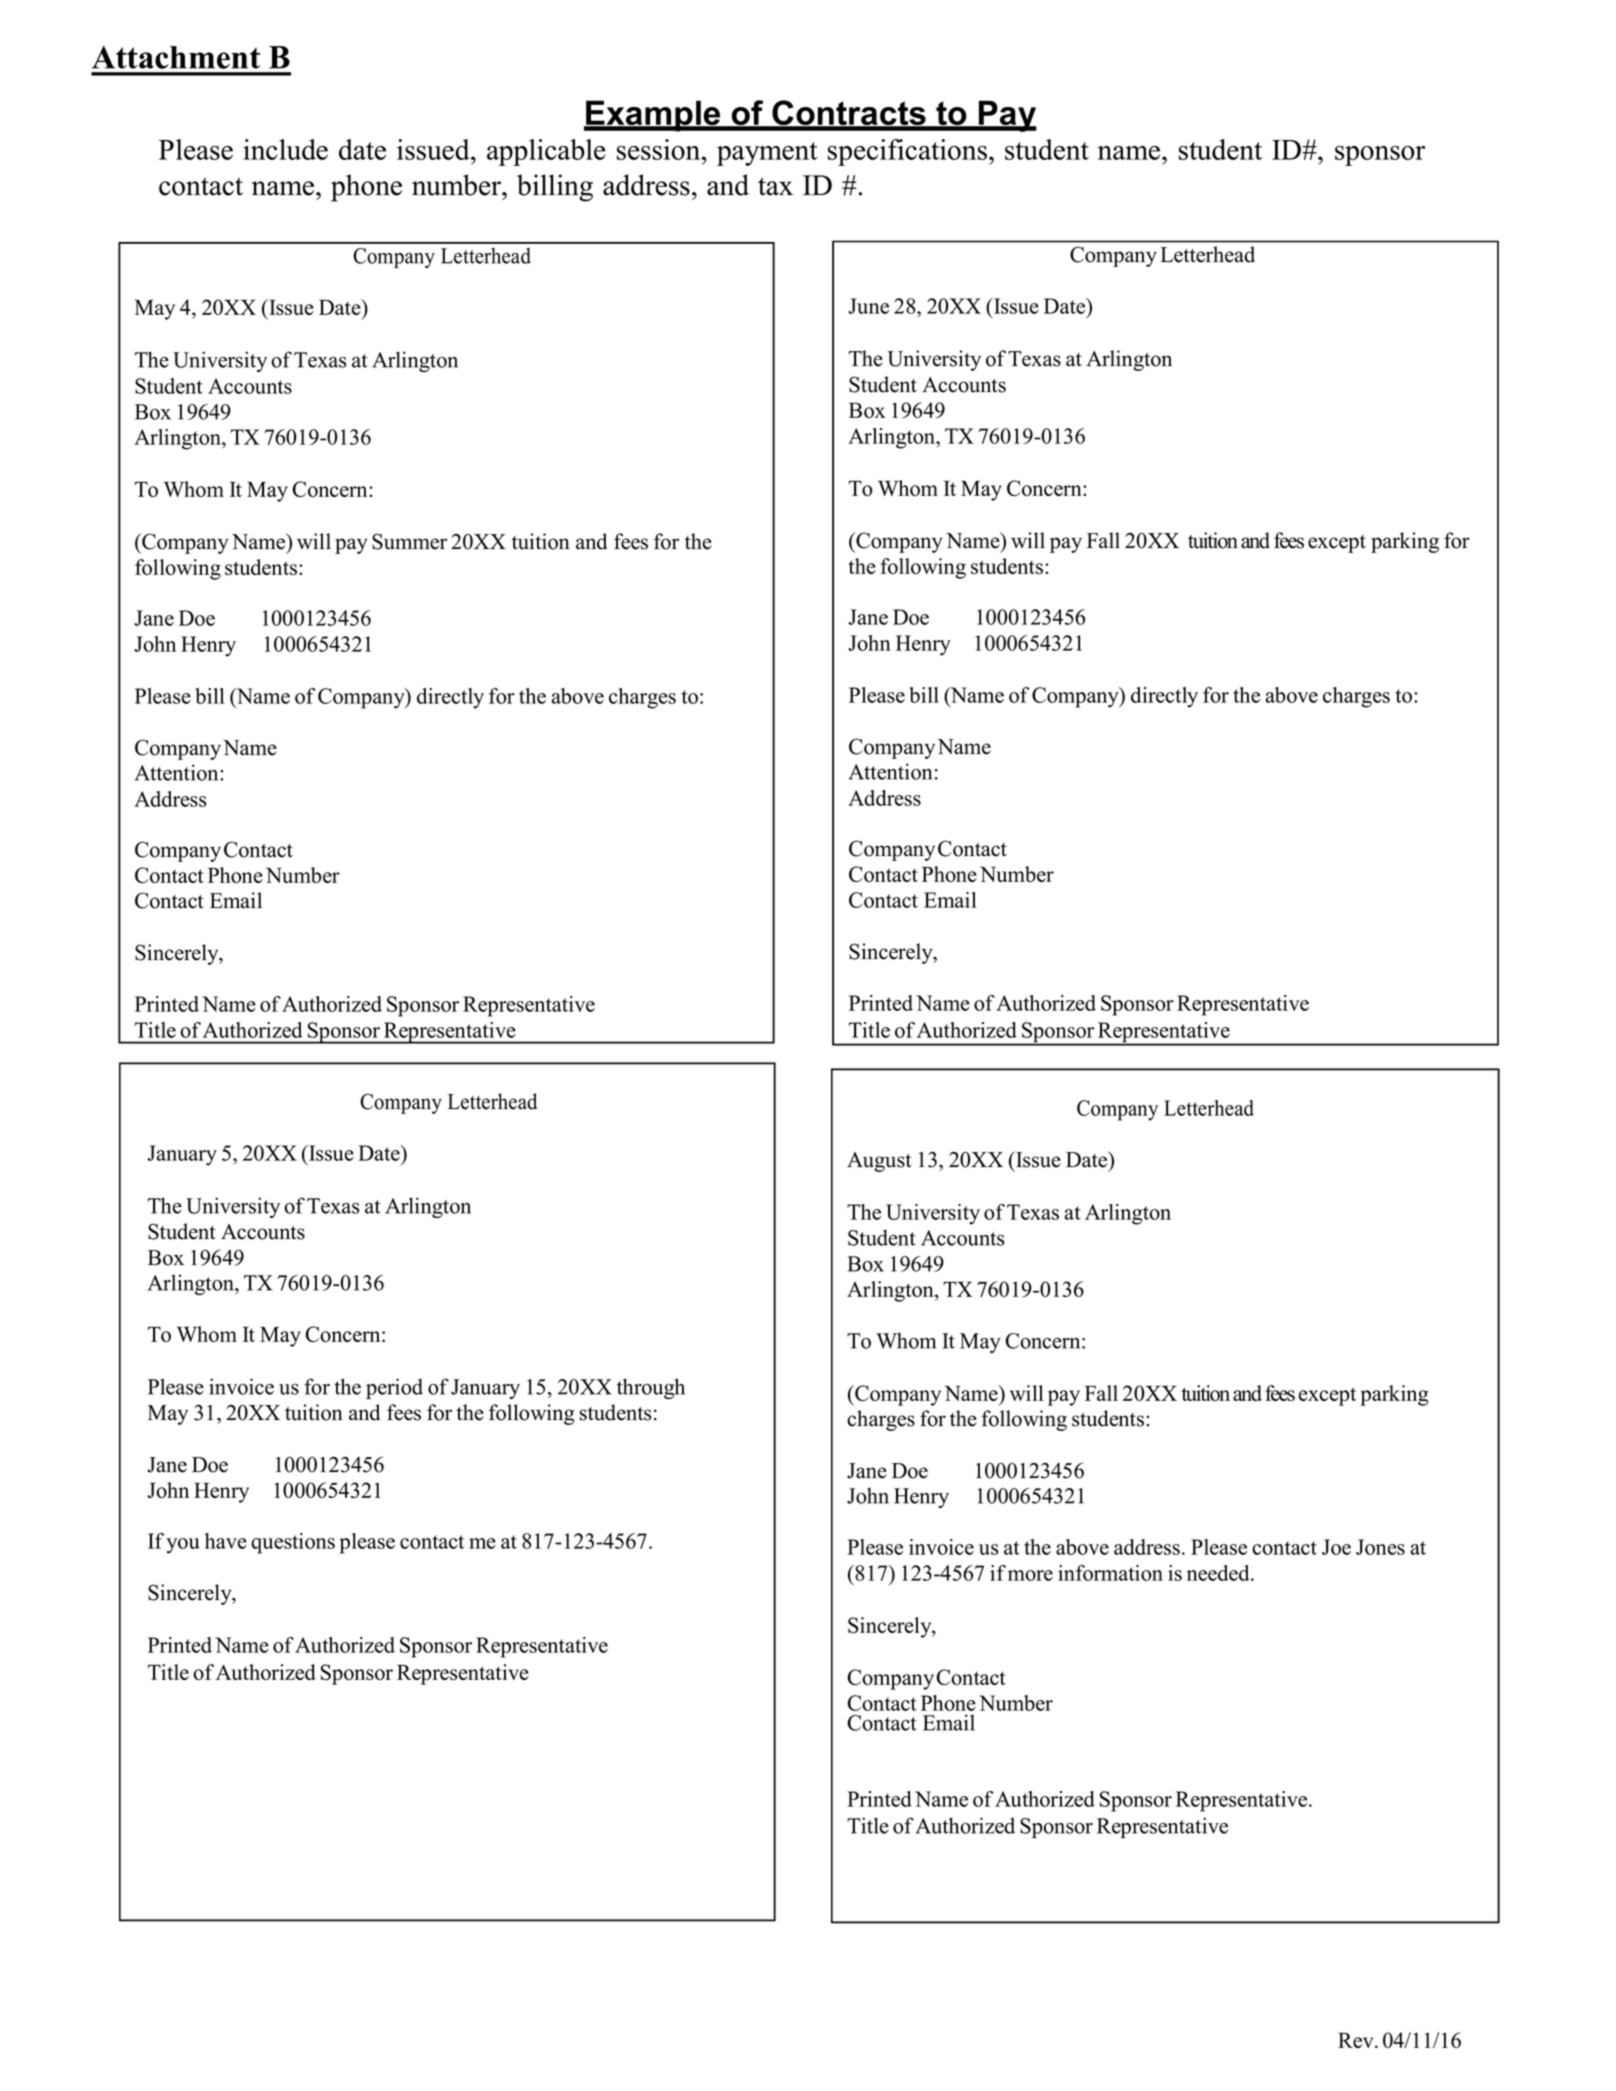 This screenshot has height=2091, width=1616. I want to click on include, so click(285, 149).
